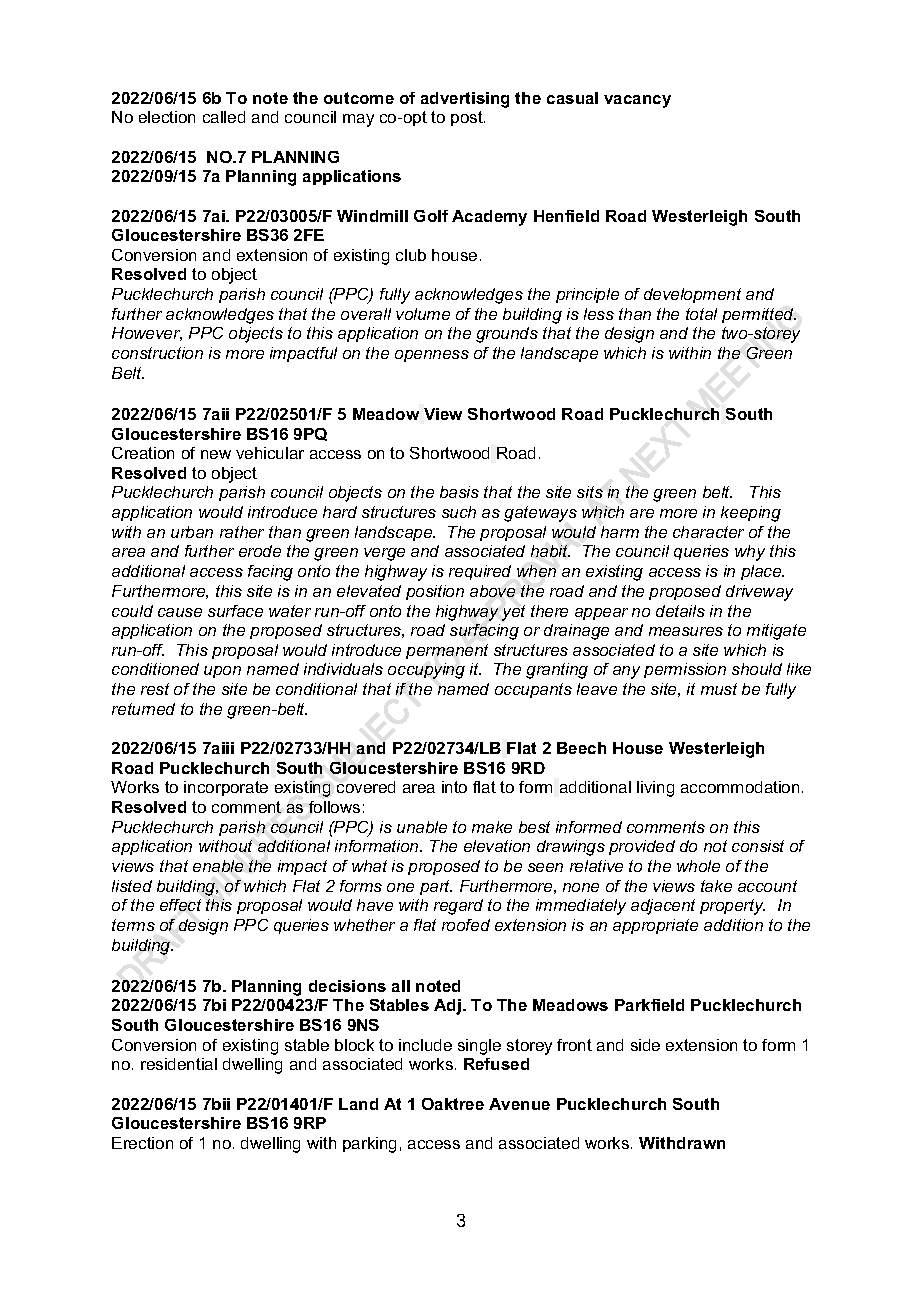  Describe the element at coordinates (142, 1143) in the screenshot. I see `Erection` at that location.
